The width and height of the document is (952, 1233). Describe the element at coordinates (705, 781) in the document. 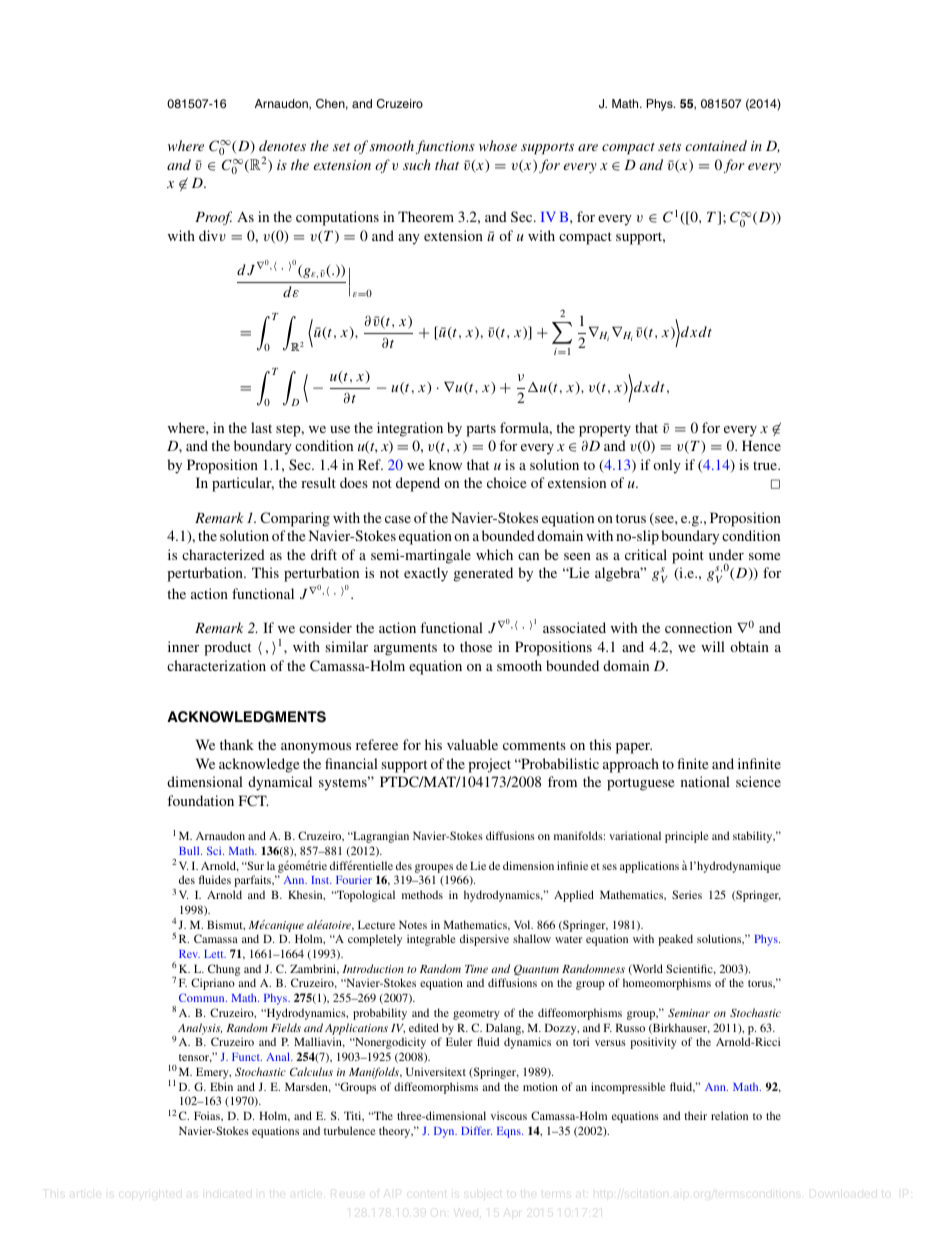

I see `national` at that location.
